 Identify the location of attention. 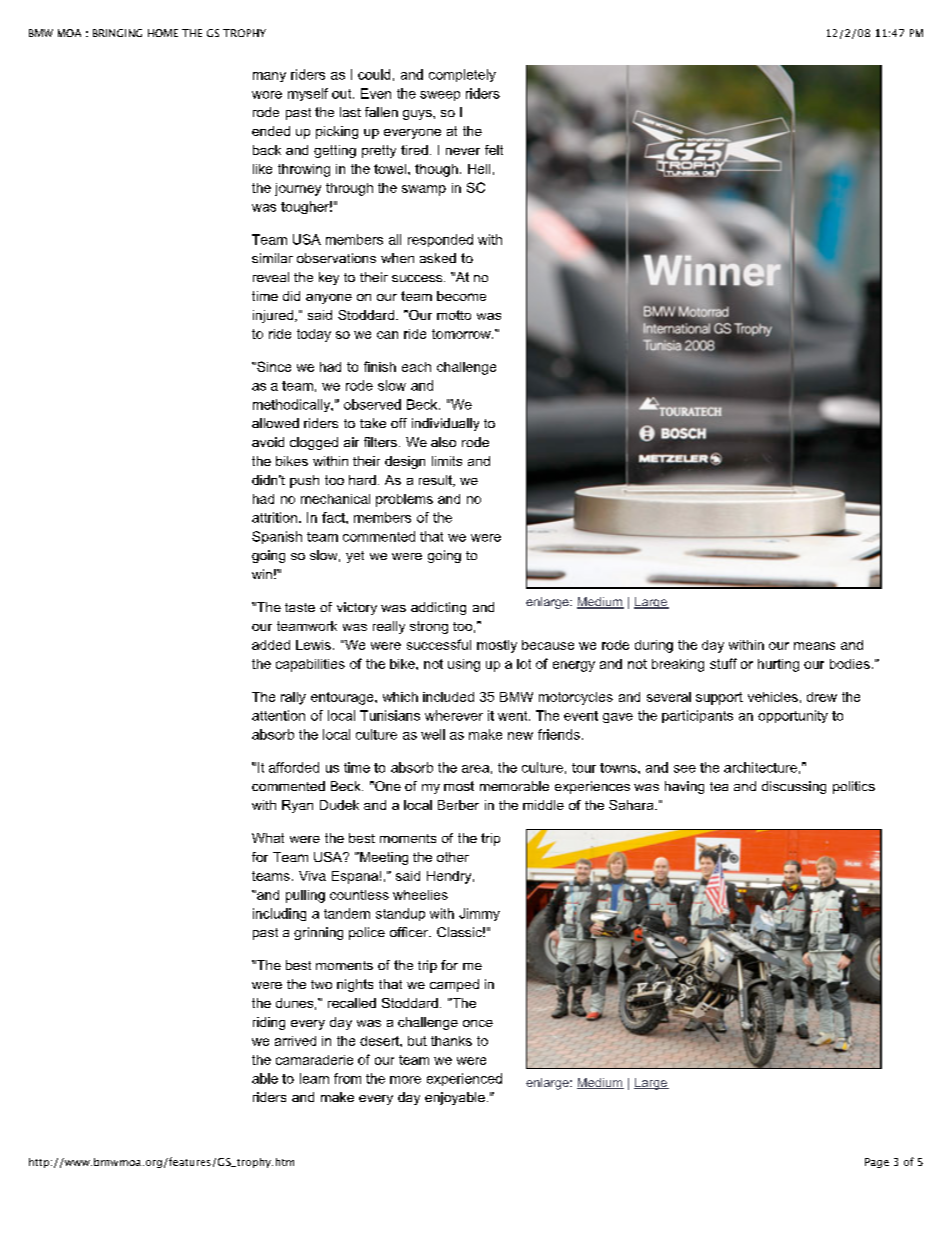
(278, 715).
